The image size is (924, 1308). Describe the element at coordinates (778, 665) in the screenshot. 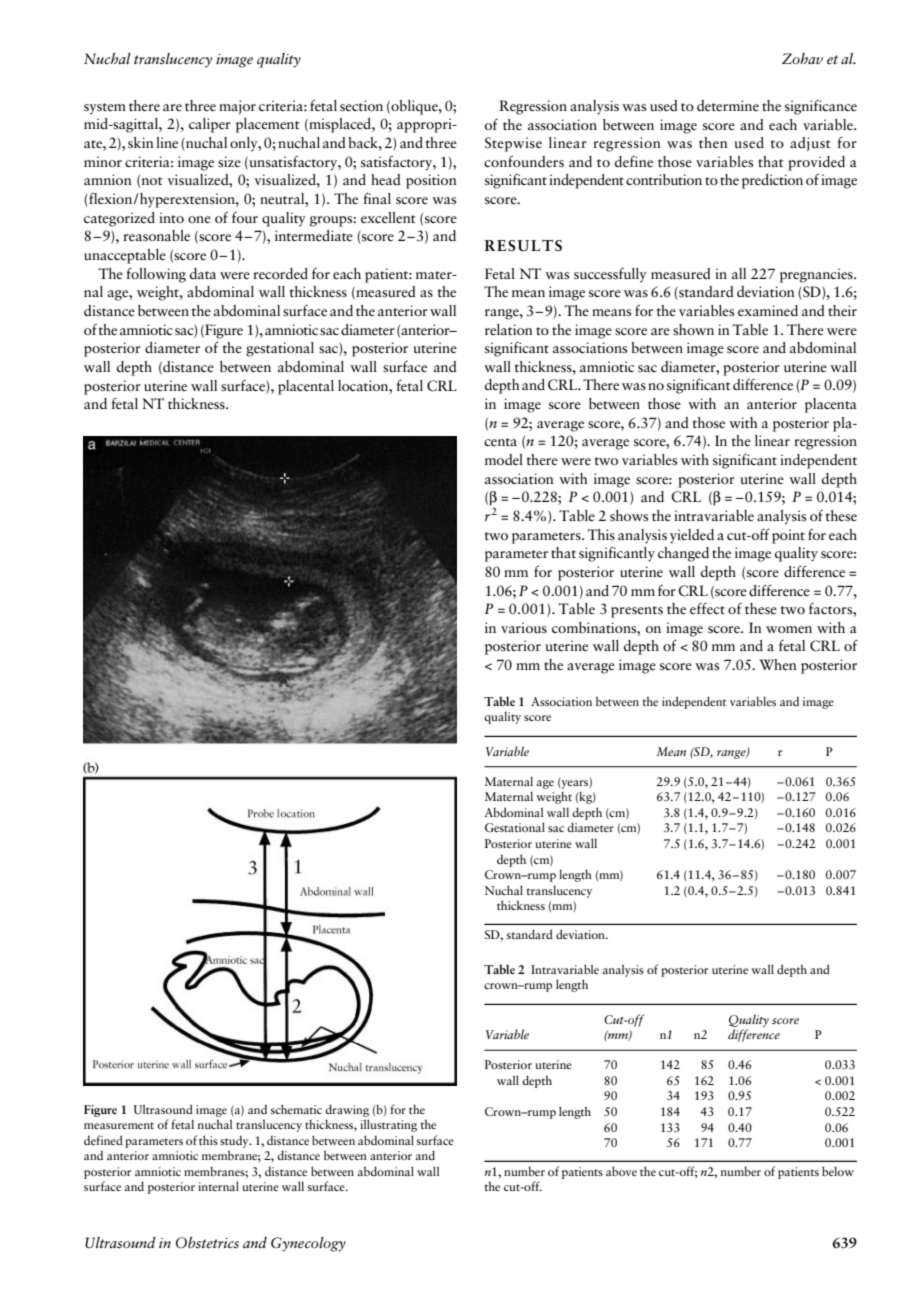

I see `When` at that location.
